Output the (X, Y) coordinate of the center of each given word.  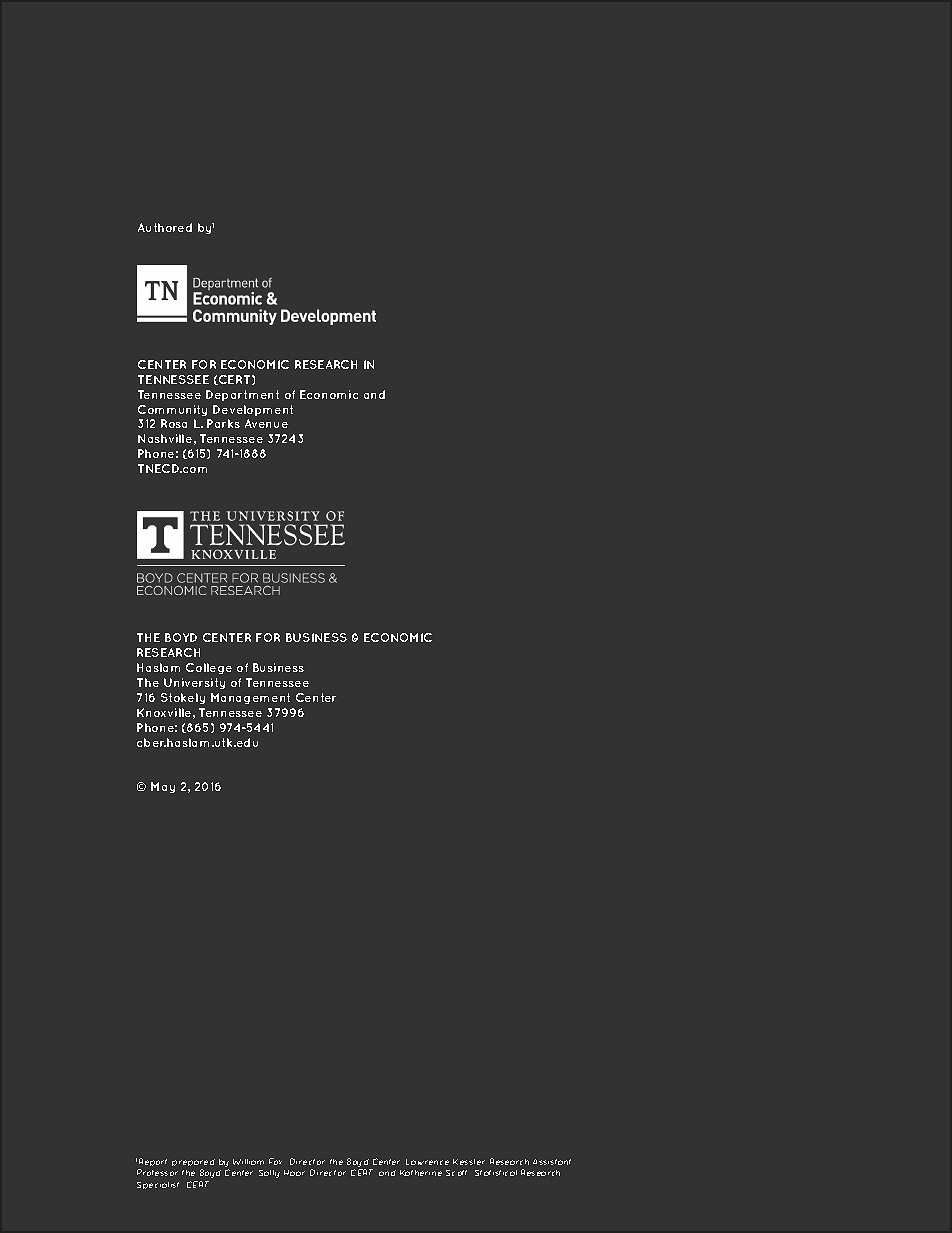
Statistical (496, 1173)
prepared (193, 1164)
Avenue (266, 423)
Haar (294, 1173)
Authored (165, 227)
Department (242, 395)
